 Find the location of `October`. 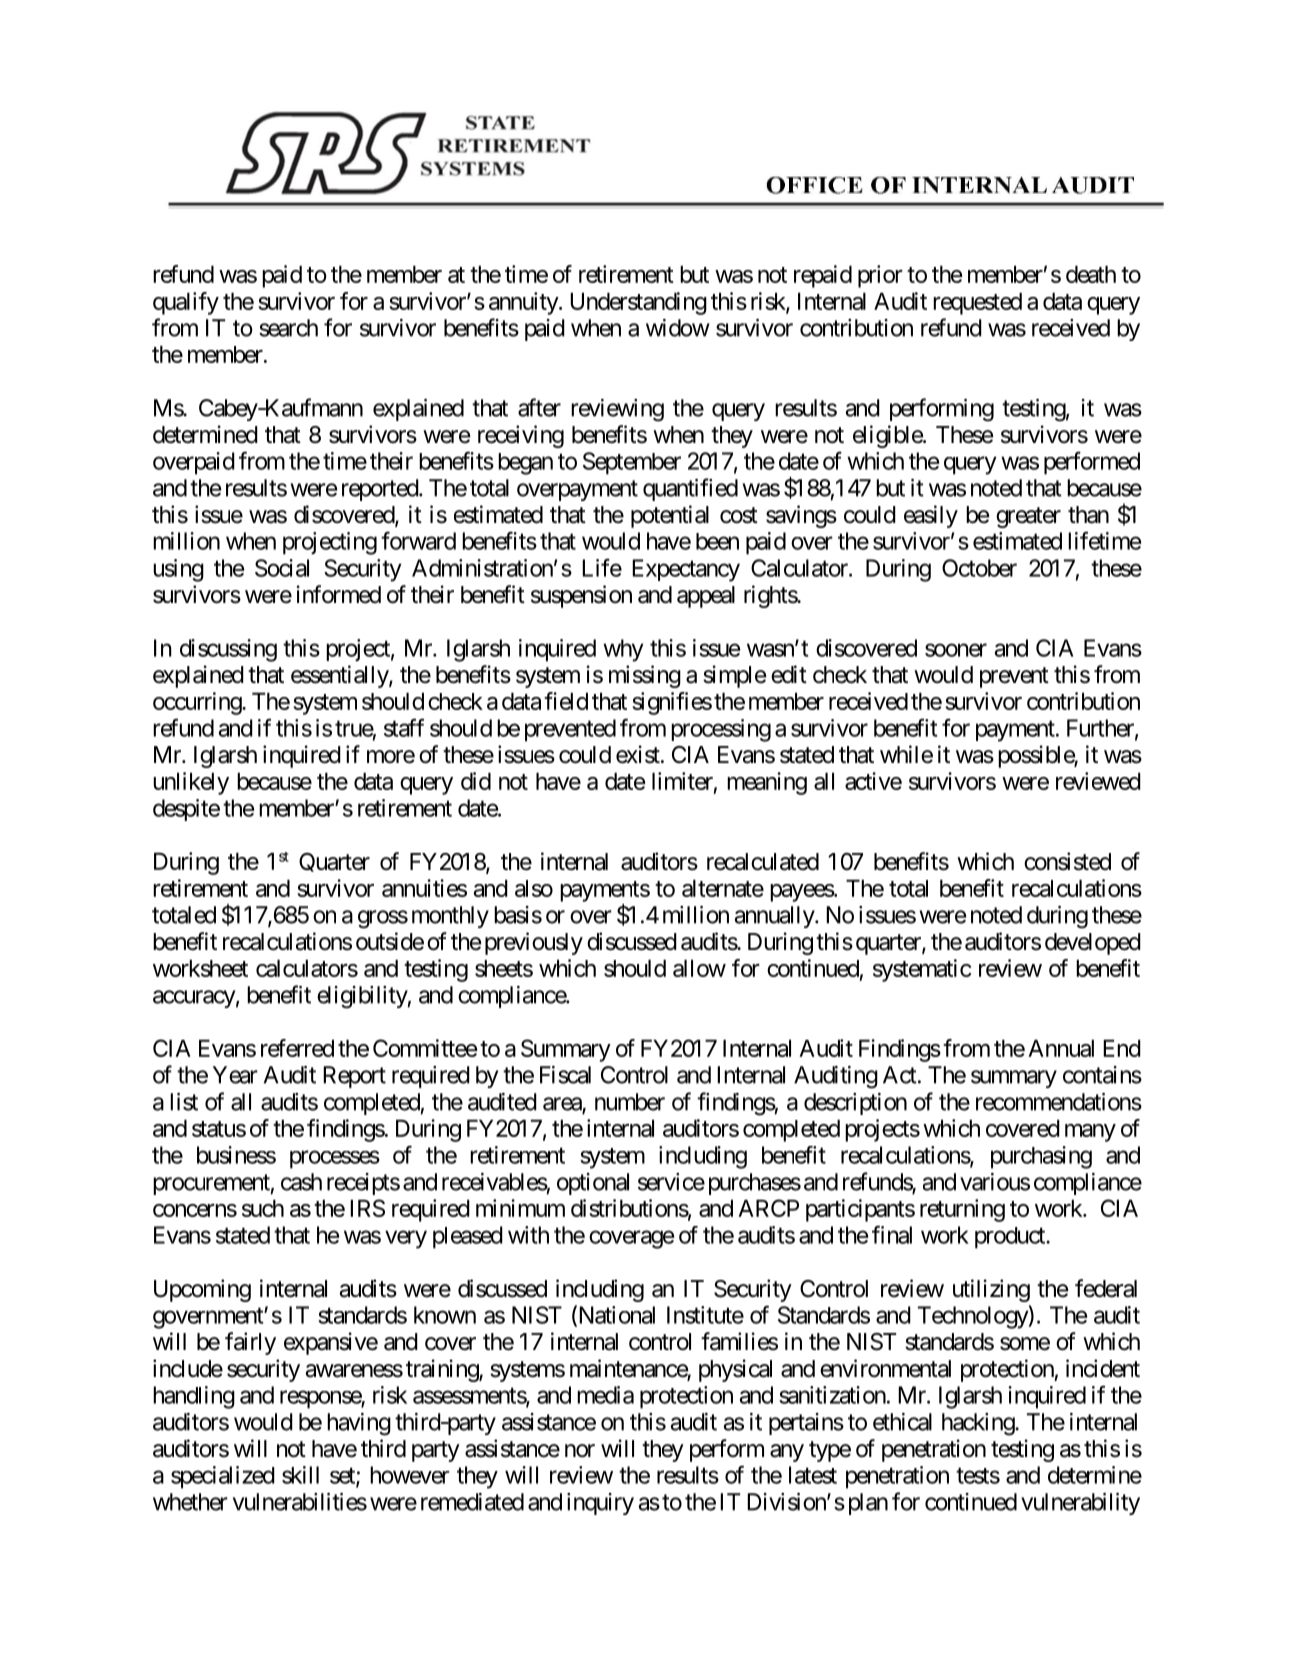

October is located at coordinates (979, 568).
